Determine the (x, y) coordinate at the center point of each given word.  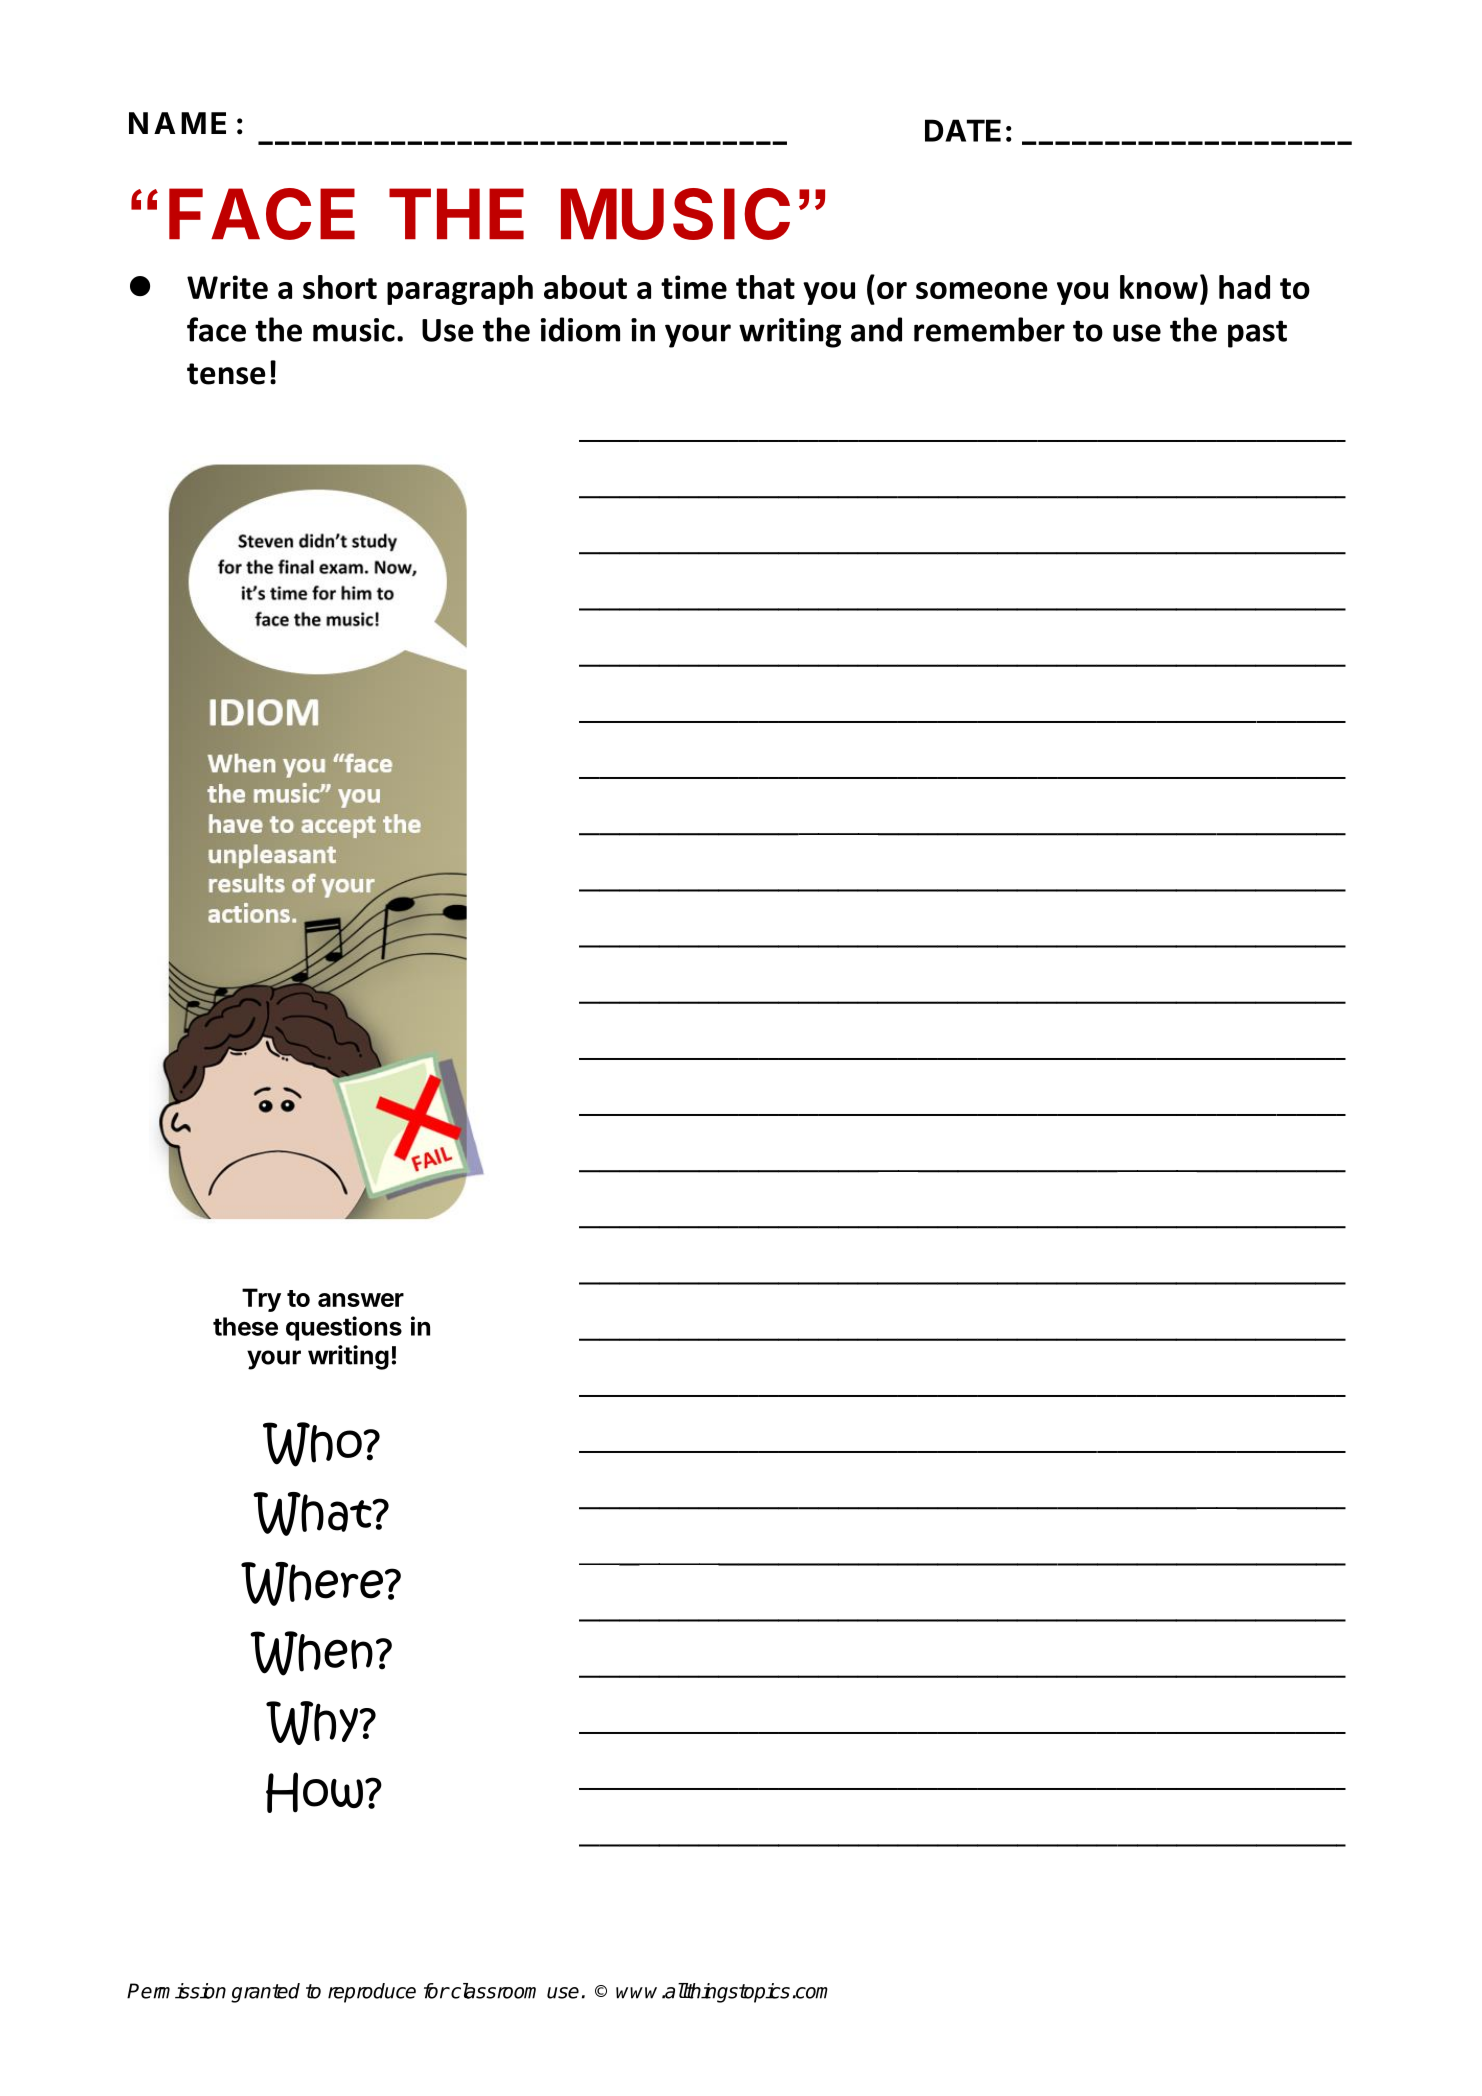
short (340, 287)
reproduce (372, 1993)
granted (265, 1993)
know (1159, 287)
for (436, 1991)
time (694, 287)
